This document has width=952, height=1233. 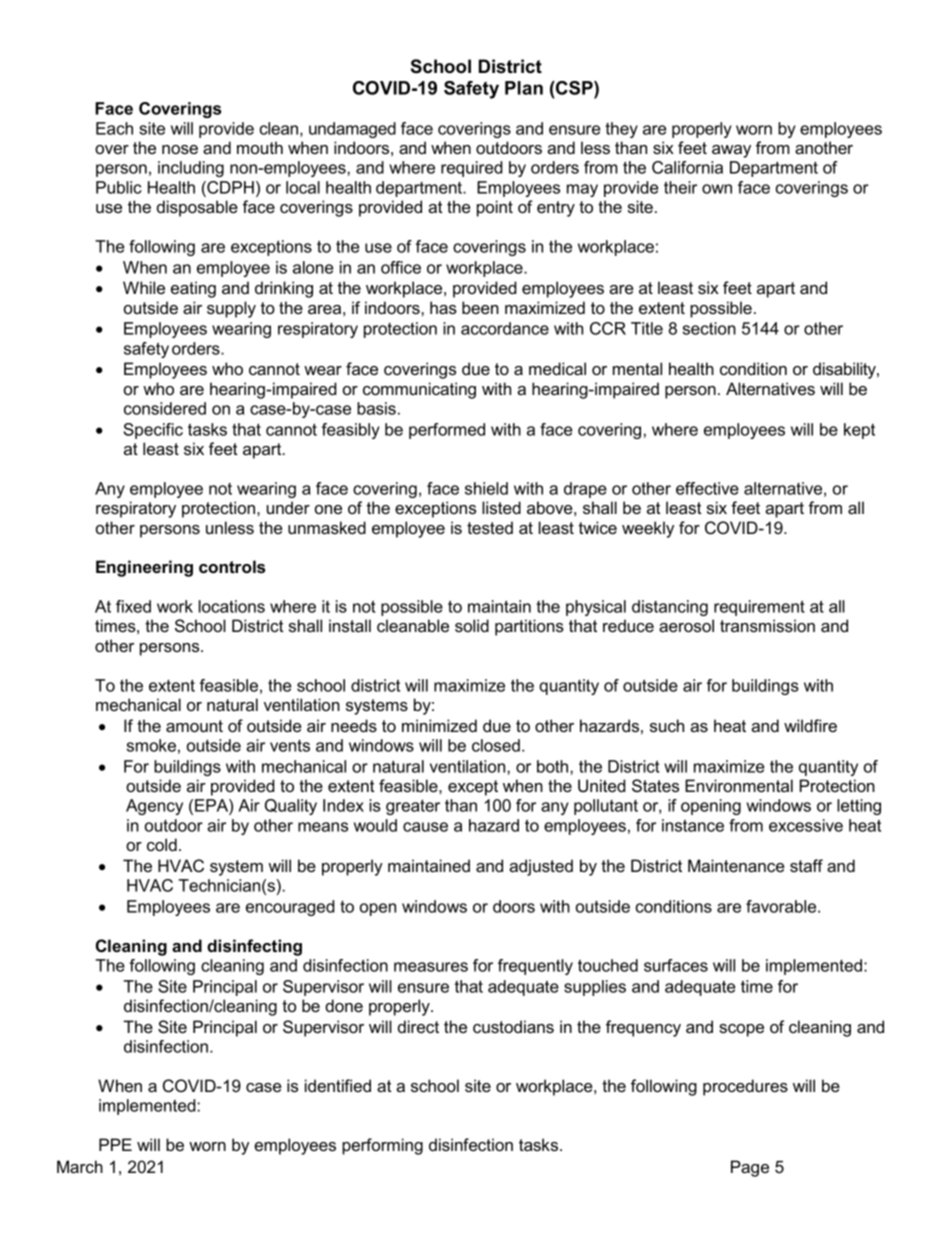 I want to click on nose, so click(x=180, y=149).
